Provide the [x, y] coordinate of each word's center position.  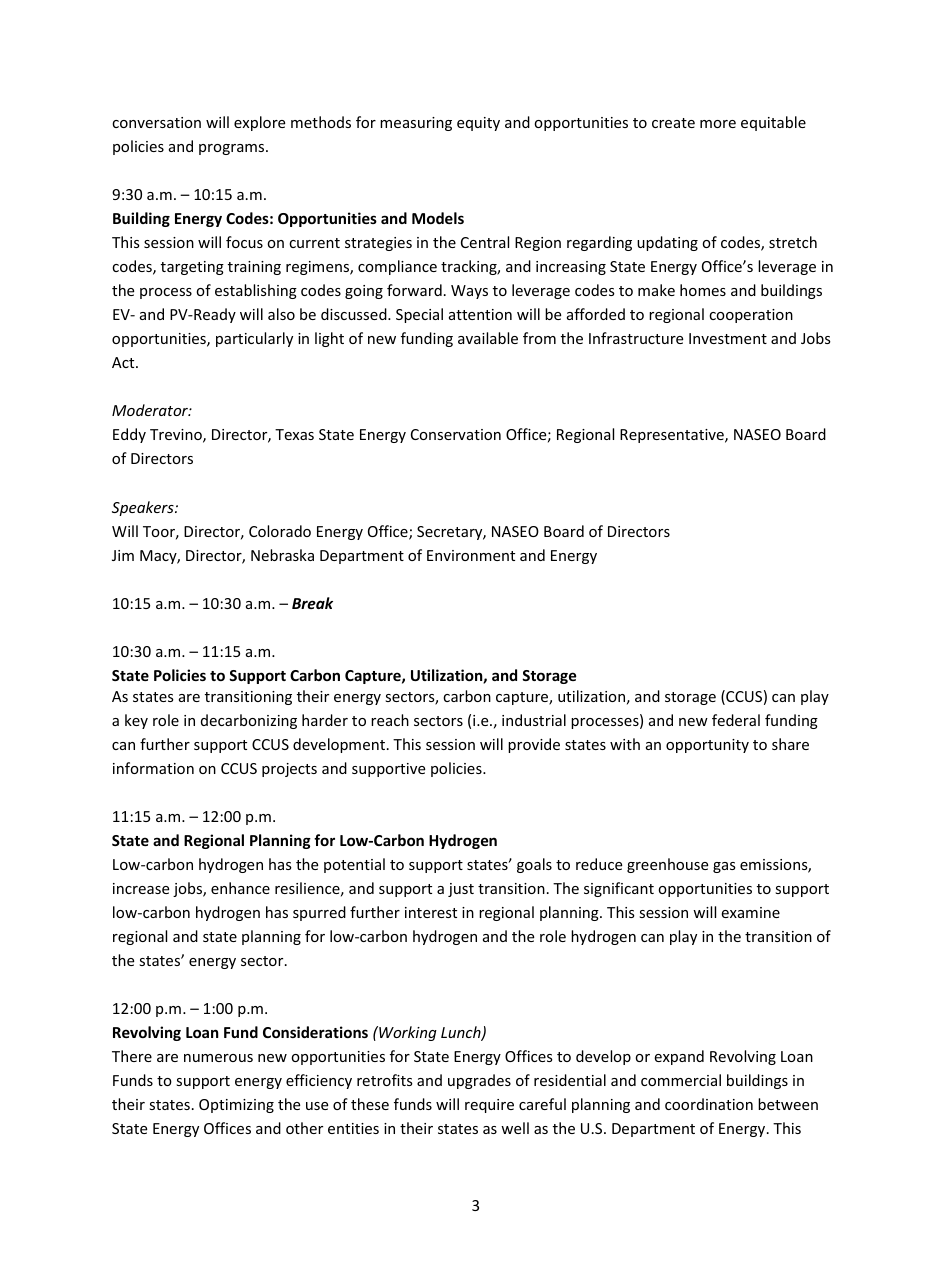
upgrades [479, 1081]
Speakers [144, 508]
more [718, 124]
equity [478, 124]
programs [233, 149]
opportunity [707, 746]
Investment [728, 338]
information [153, 768]
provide [534, 745]
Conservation [456, 434]
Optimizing [236, 1106]
